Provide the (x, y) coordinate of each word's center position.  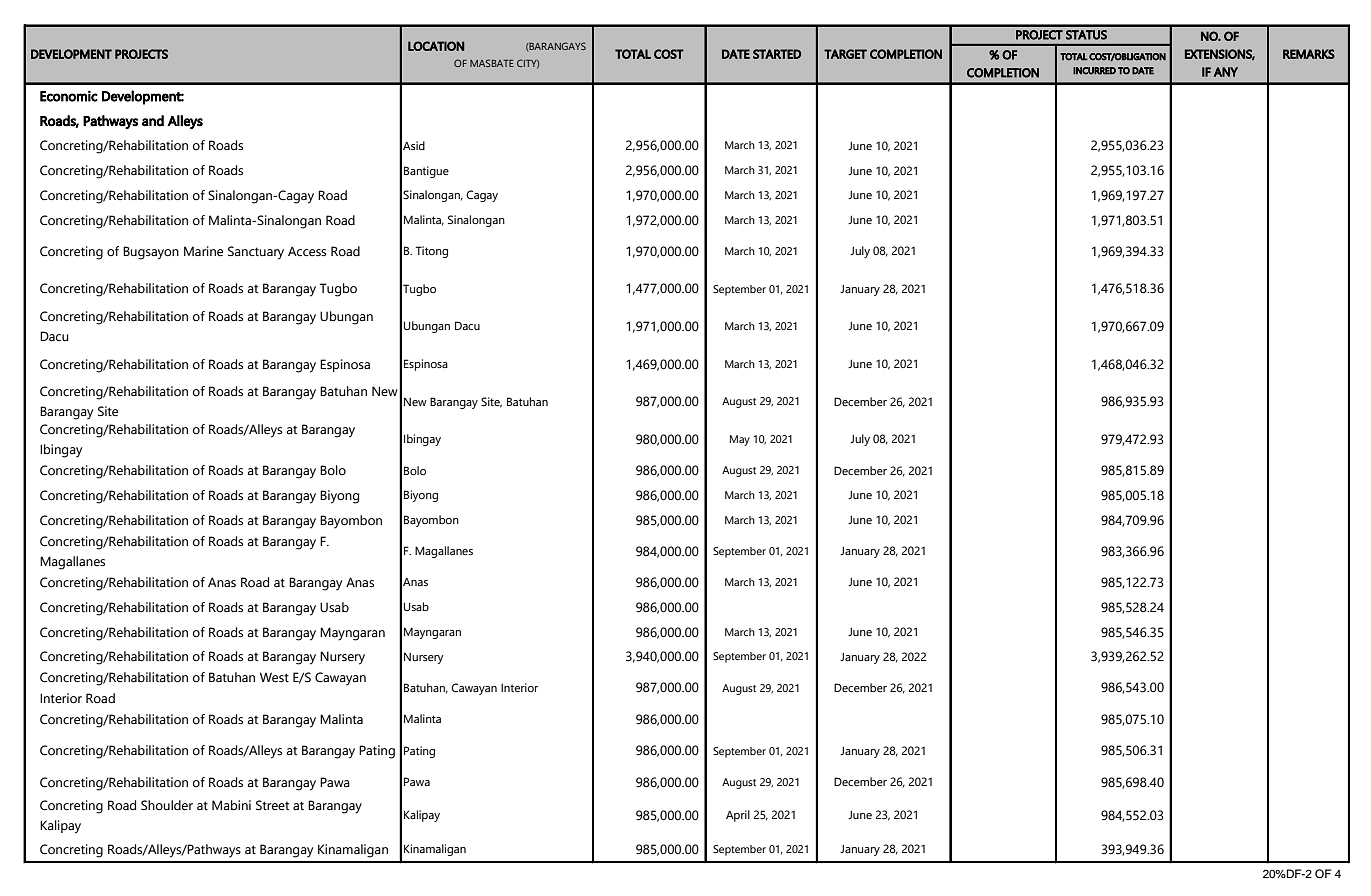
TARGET (845, 54)
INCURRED (1094, 71)
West (274, 677)
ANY (1226, 72)
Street (272, 805)
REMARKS (1309, 54)
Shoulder (167, 805)
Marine (203, 251)
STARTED (777, 54)
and (153, 121)
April (738, 816)
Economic (69, 96)
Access (307, 251)
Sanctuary (256, 253)
